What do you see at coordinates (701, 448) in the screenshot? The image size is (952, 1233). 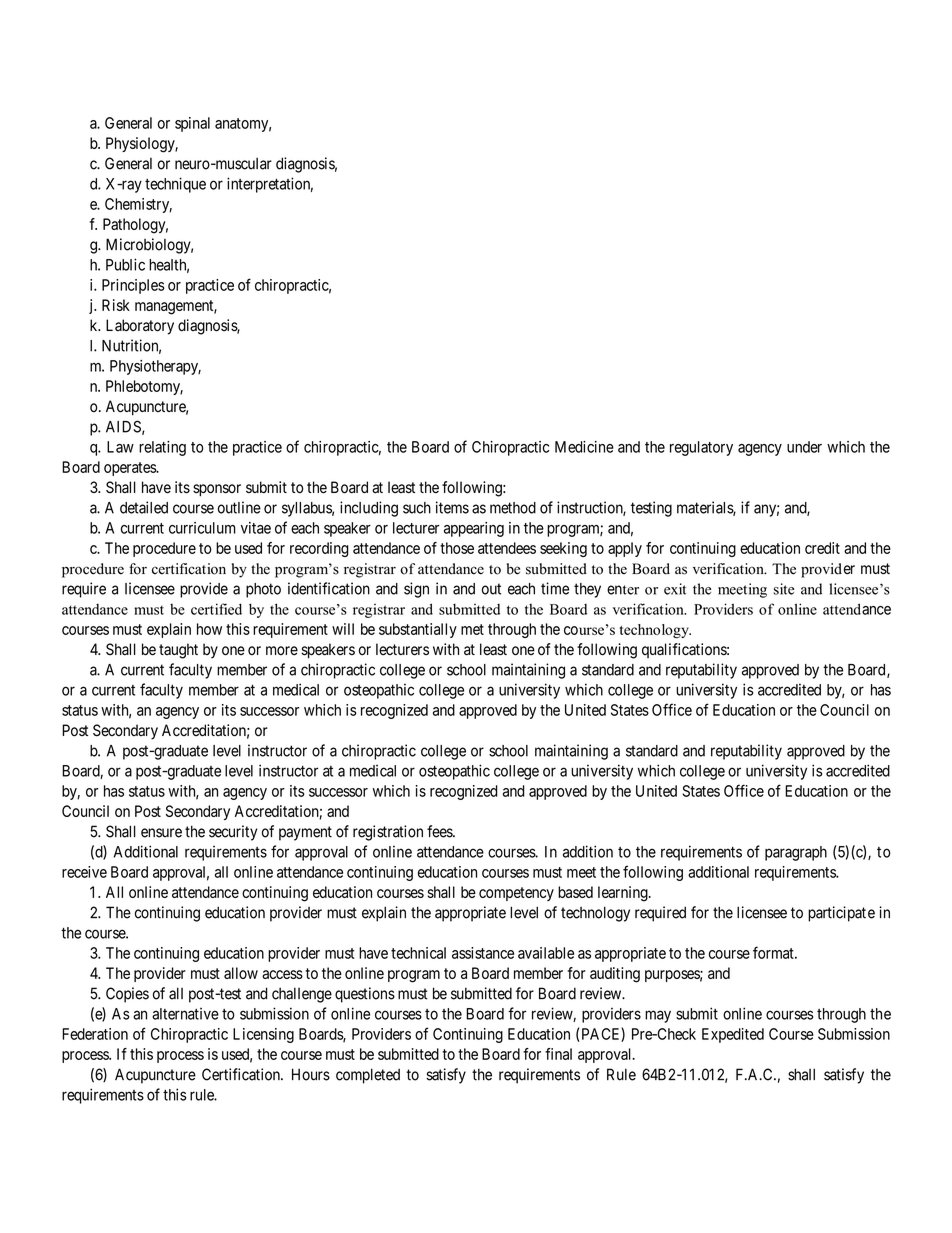 I see `regulatory` at bounding box center [701, 448].
